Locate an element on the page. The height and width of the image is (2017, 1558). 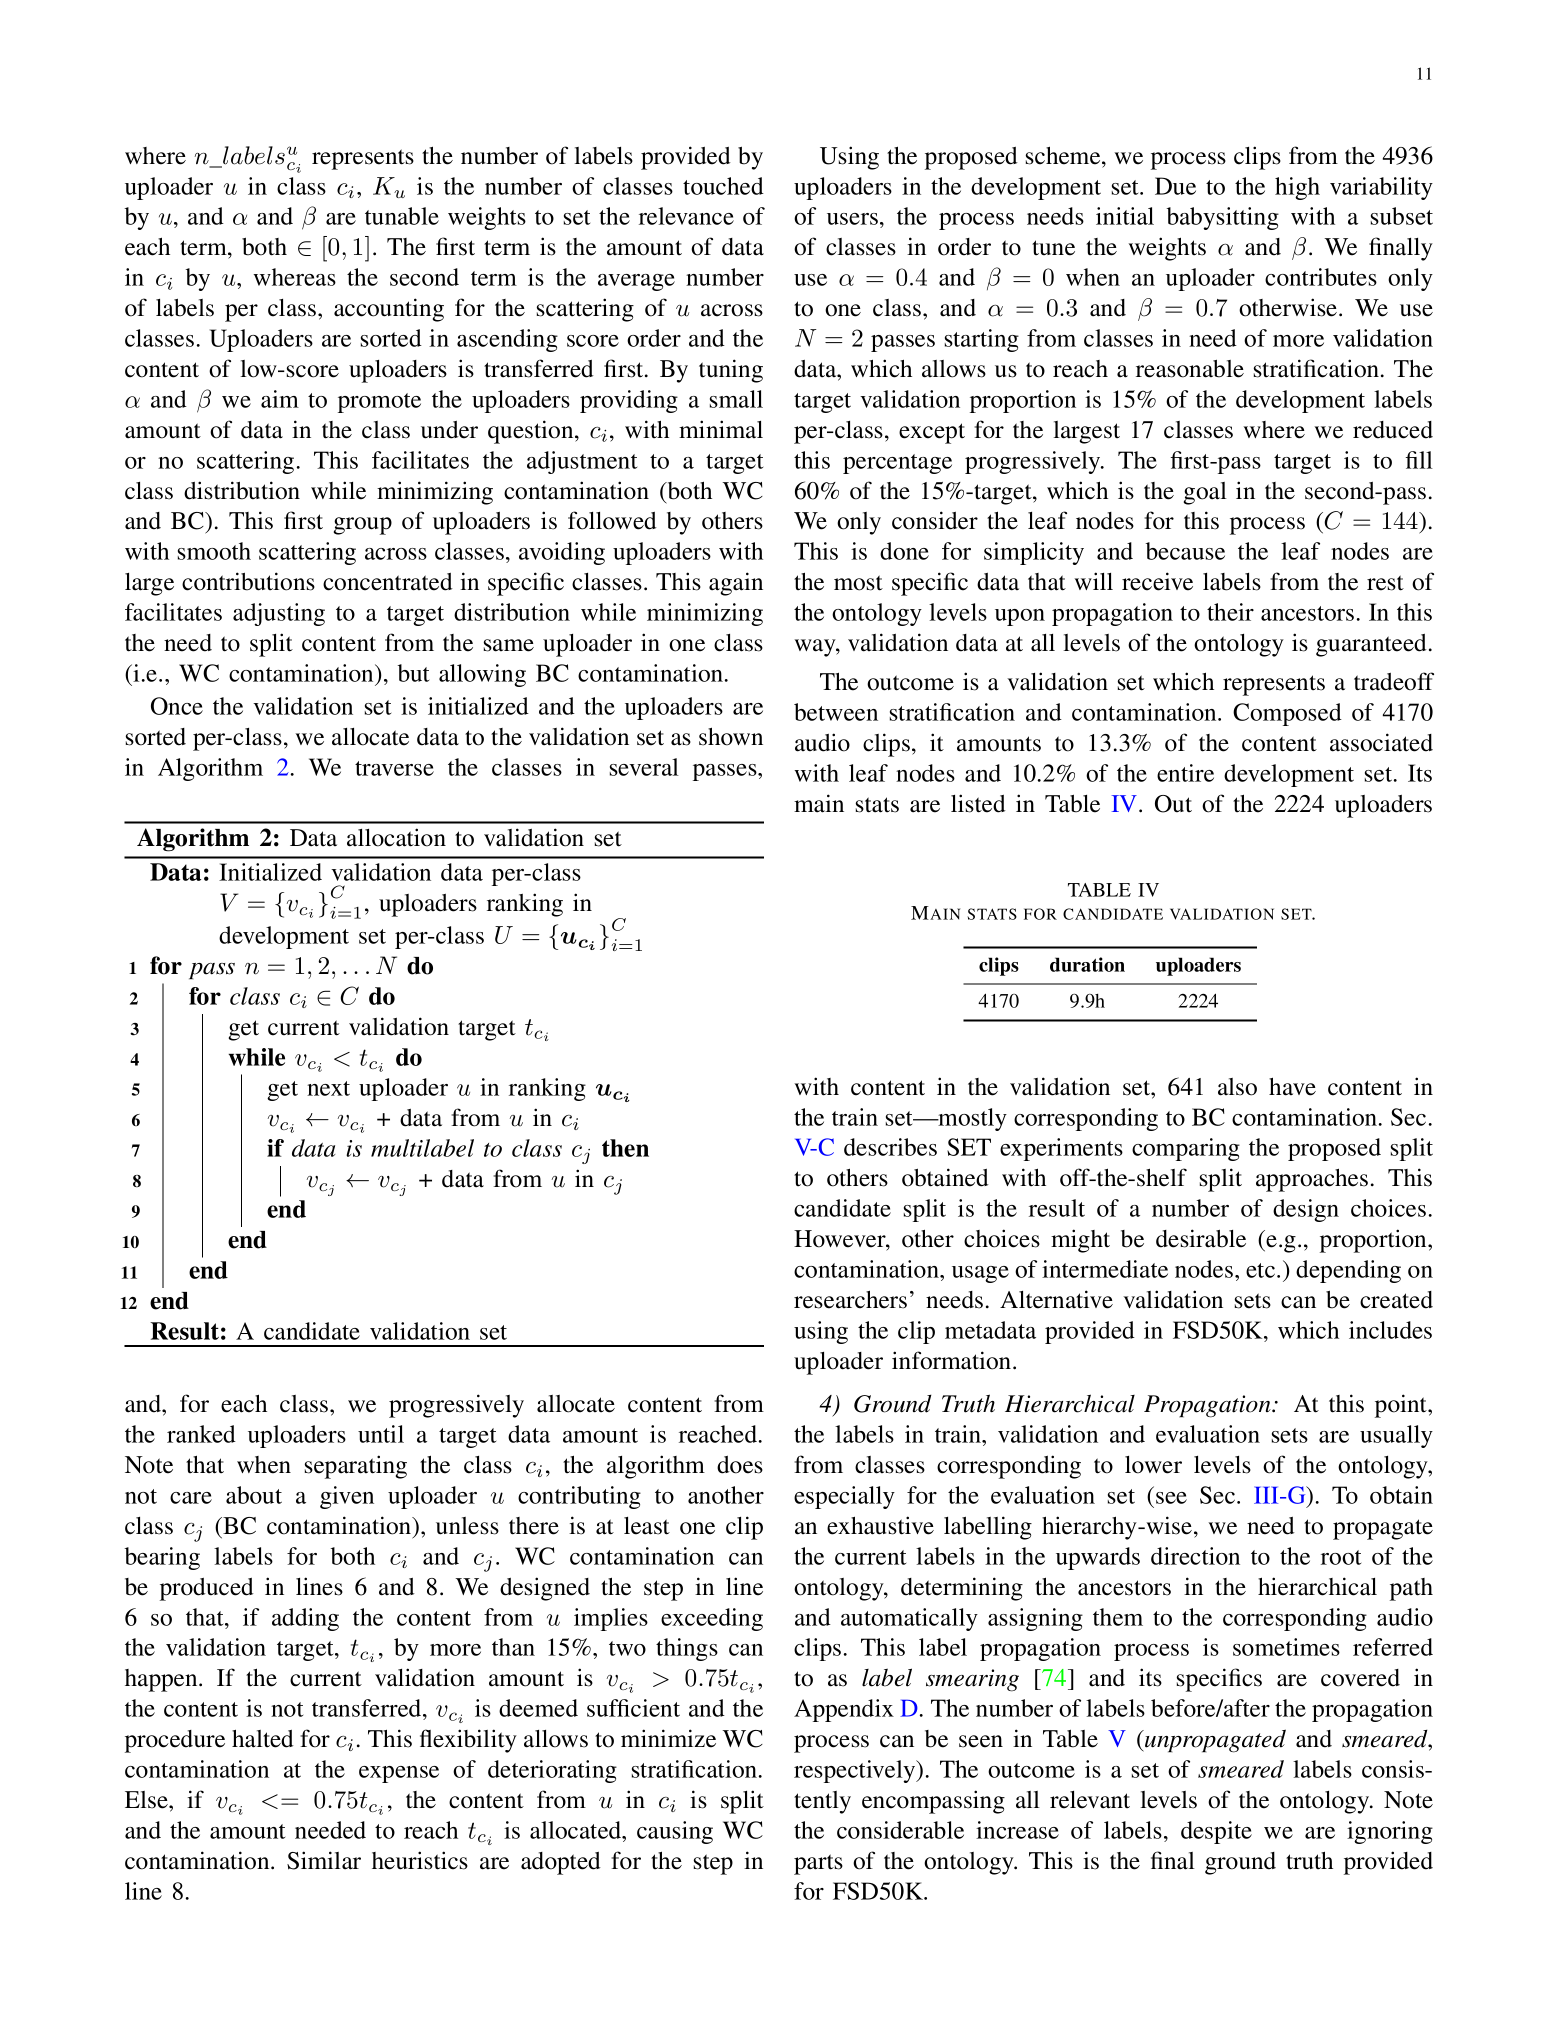
tunable is located at coordinates (402, 216).
